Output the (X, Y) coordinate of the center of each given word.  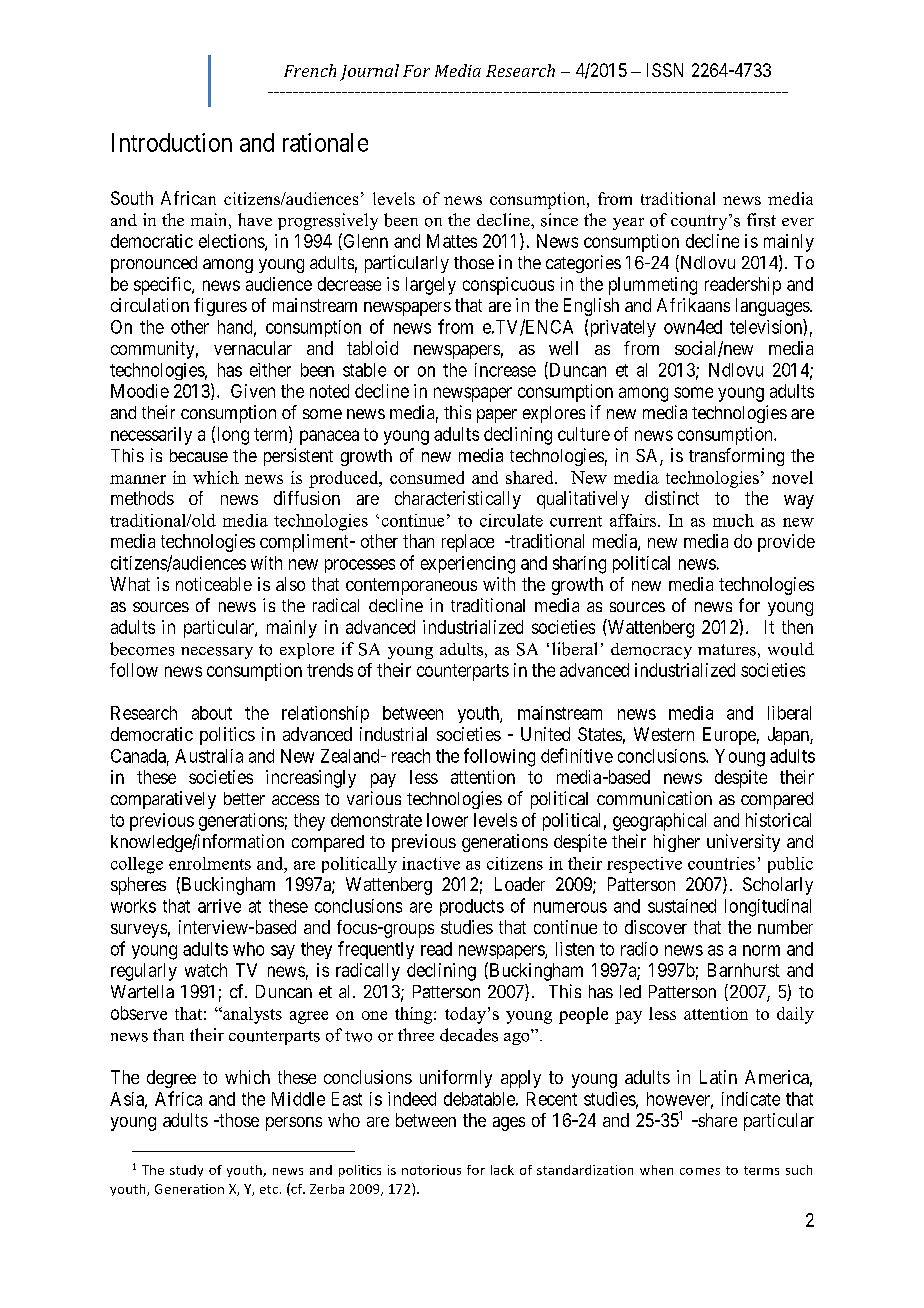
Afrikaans (693, 305)
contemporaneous (411, 586)
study (186, 1171)
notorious (431, 1170)
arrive (219, 906)
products (472, 907)
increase (505, 370)
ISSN (665, 70)
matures (727, 650)
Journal (369, 72)
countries (721, 863)
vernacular (253, 348)
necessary (217, 653)
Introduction (172, 142)
